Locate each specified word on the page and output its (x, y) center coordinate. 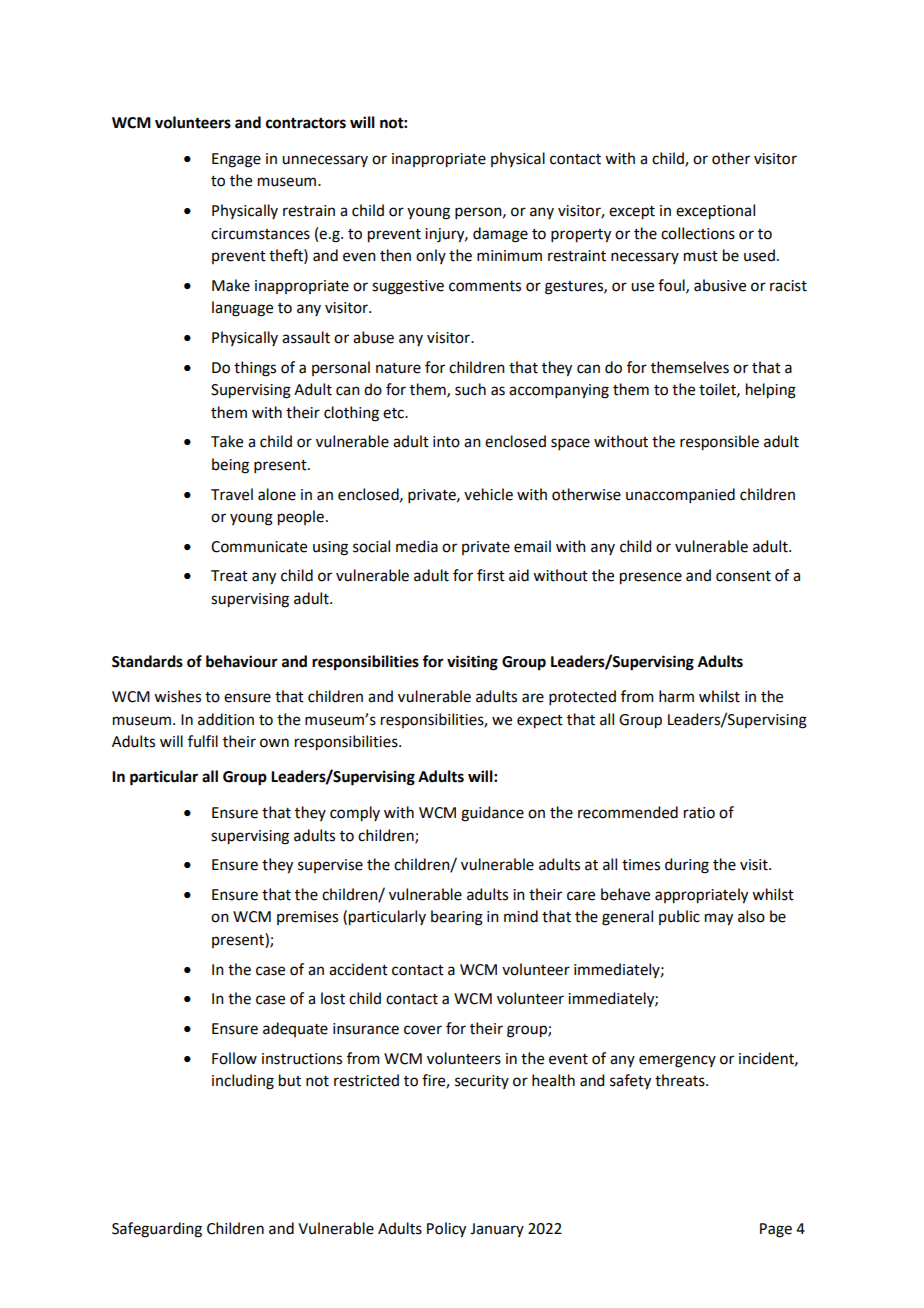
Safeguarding (157, 1230)
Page (776, 1230)
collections (698, 233)
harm (676, 696)
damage (500, 235)
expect (540, 722)
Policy (446, 1230)
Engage (236, 160)
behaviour (242, 661)
